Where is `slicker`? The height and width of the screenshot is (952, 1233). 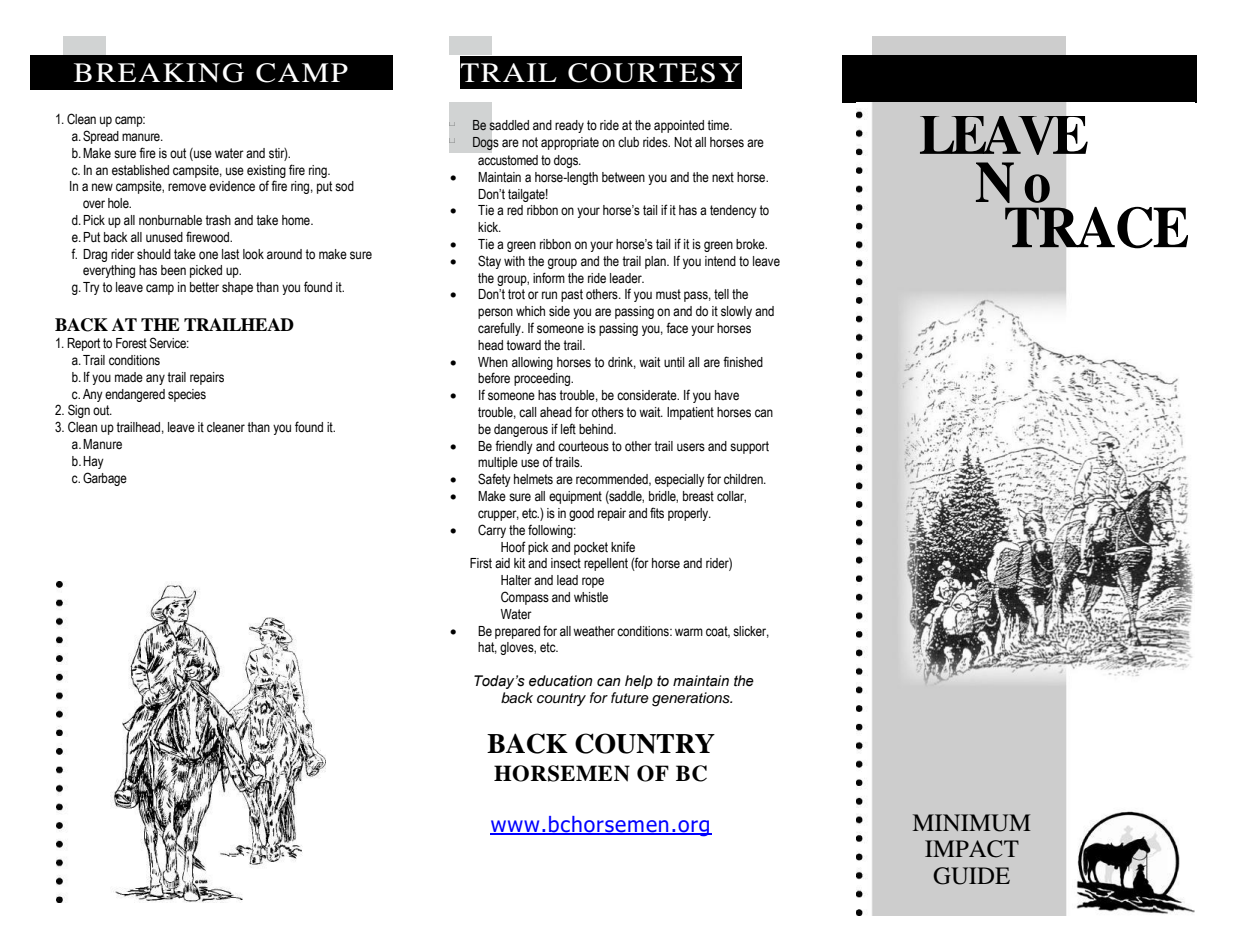 slicker is located at coordinates (751, 632).
